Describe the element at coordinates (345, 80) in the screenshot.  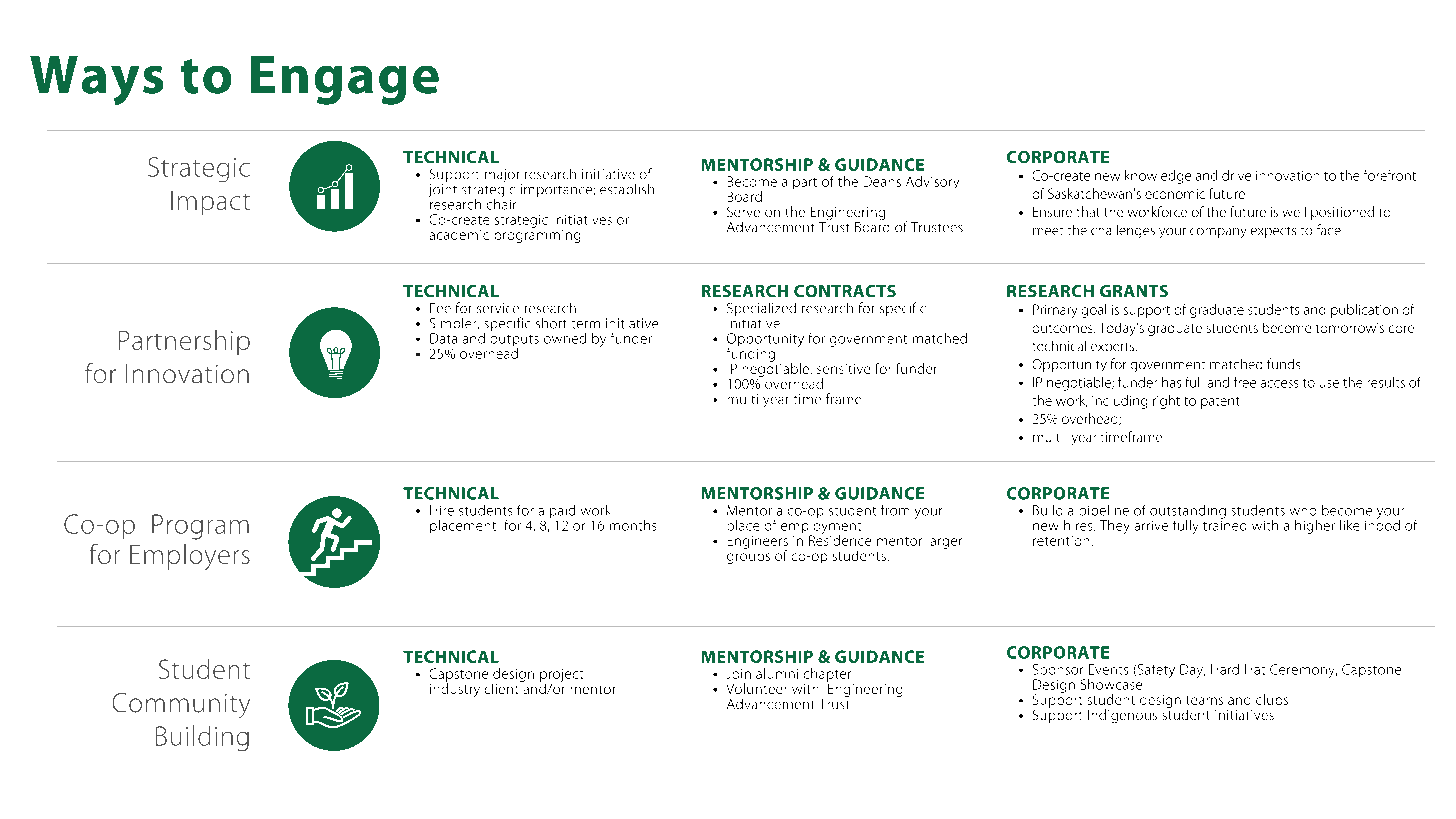
I see `Engage` at that location.
